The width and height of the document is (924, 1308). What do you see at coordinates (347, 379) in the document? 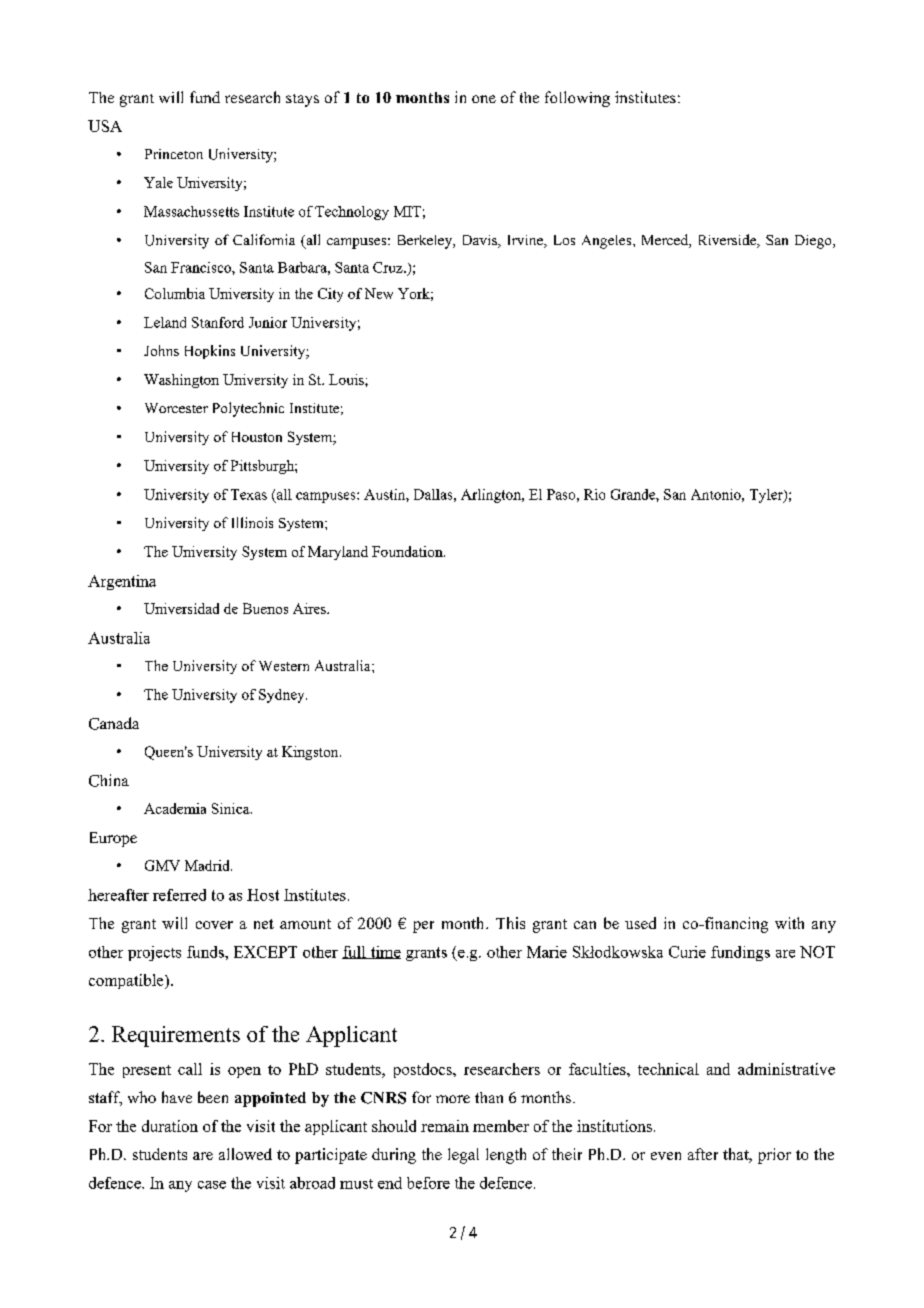
I see `Louis` at bounding box center [347, 379].
